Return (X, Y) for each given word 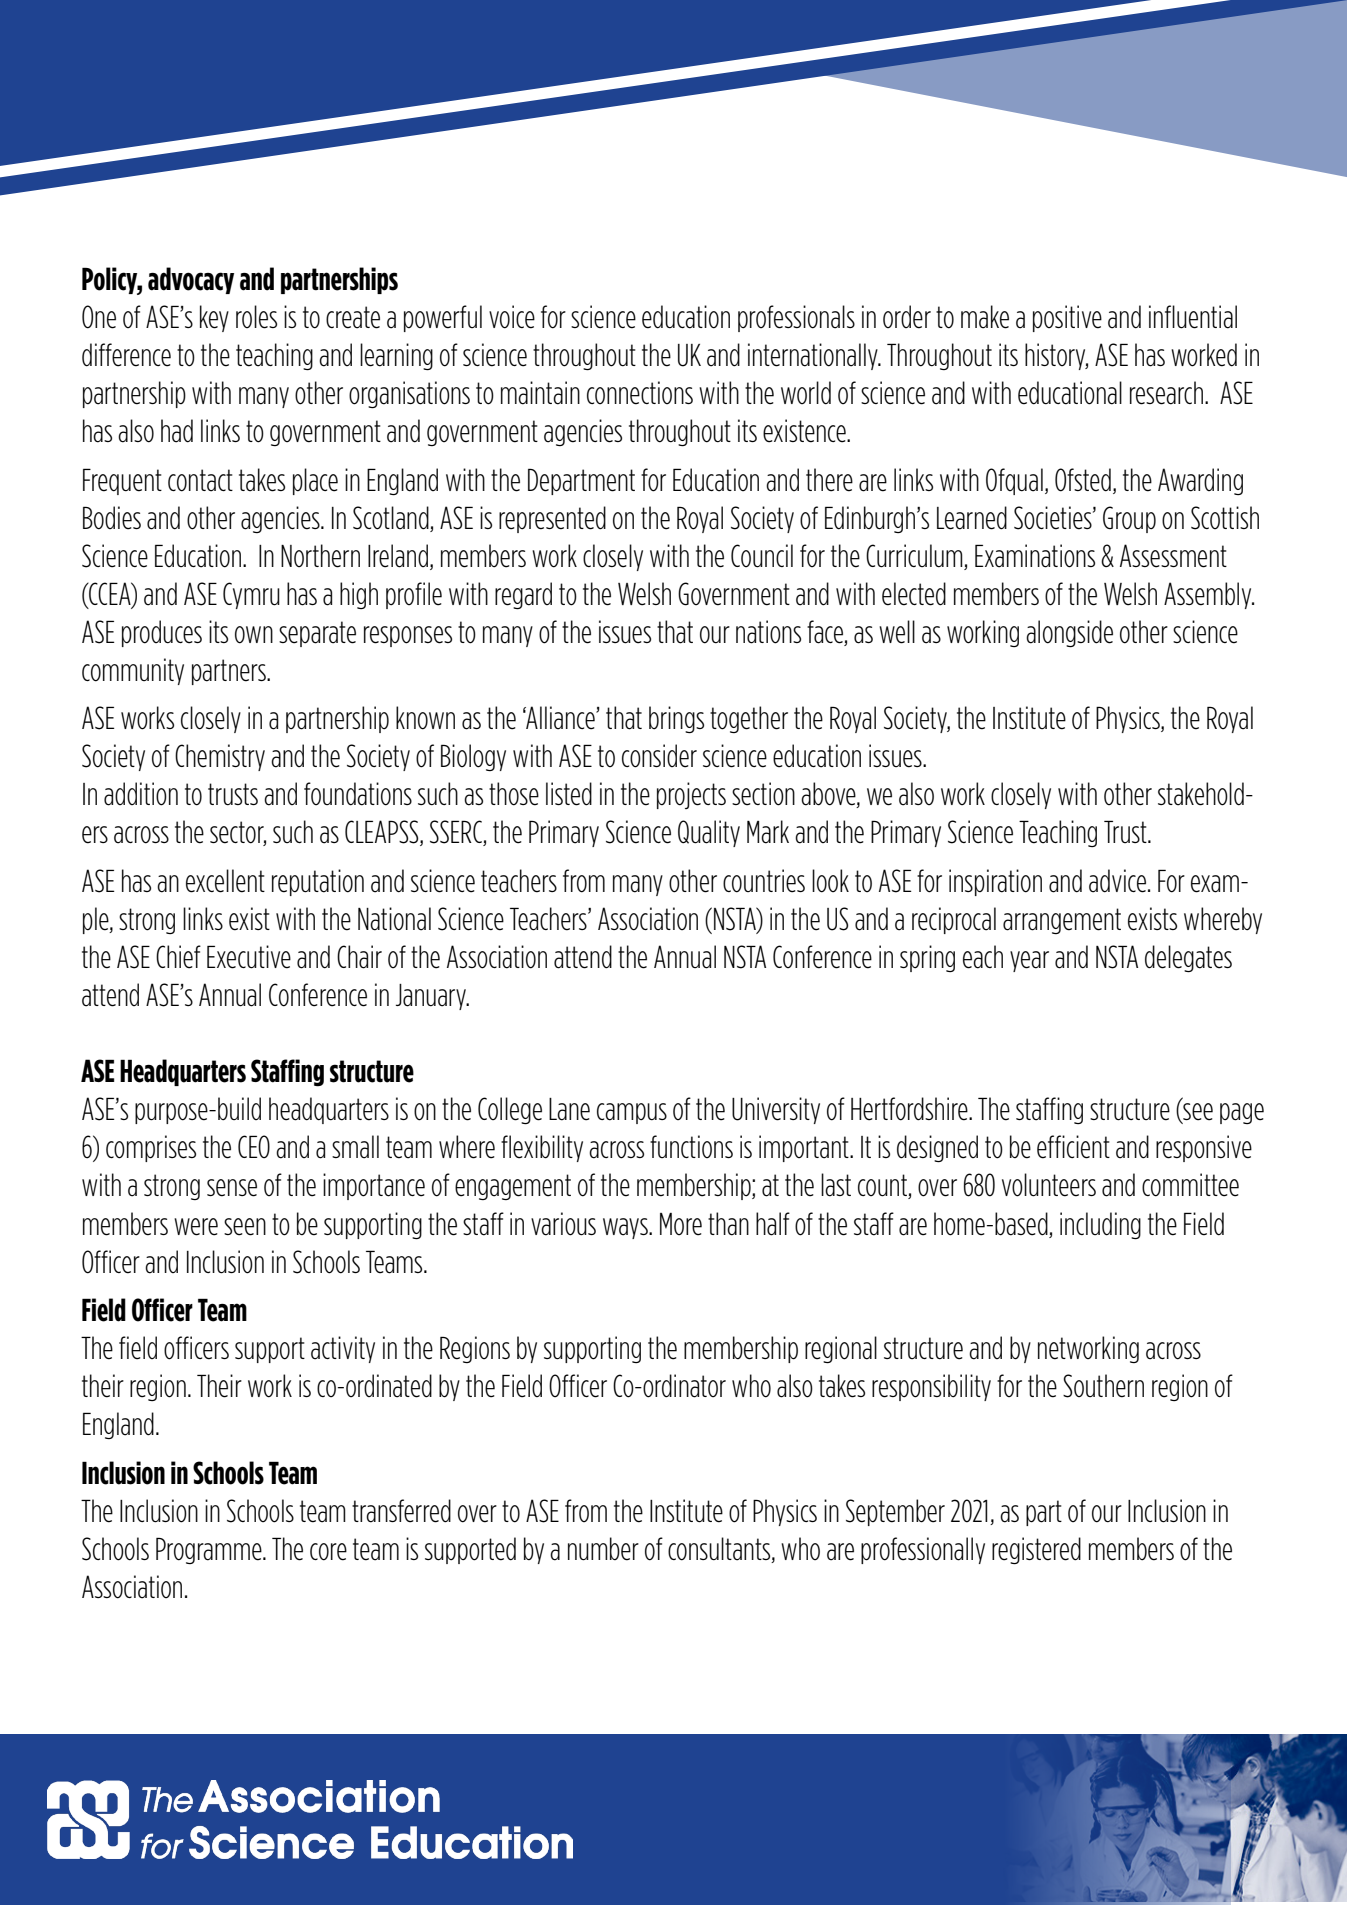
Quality (709, 833)
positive (1067, 318)
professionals (796, 318)
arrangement (1062, 921)
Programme (210, 1550)
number (603, 1549)
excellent (225, 881)
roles (256, 317)
